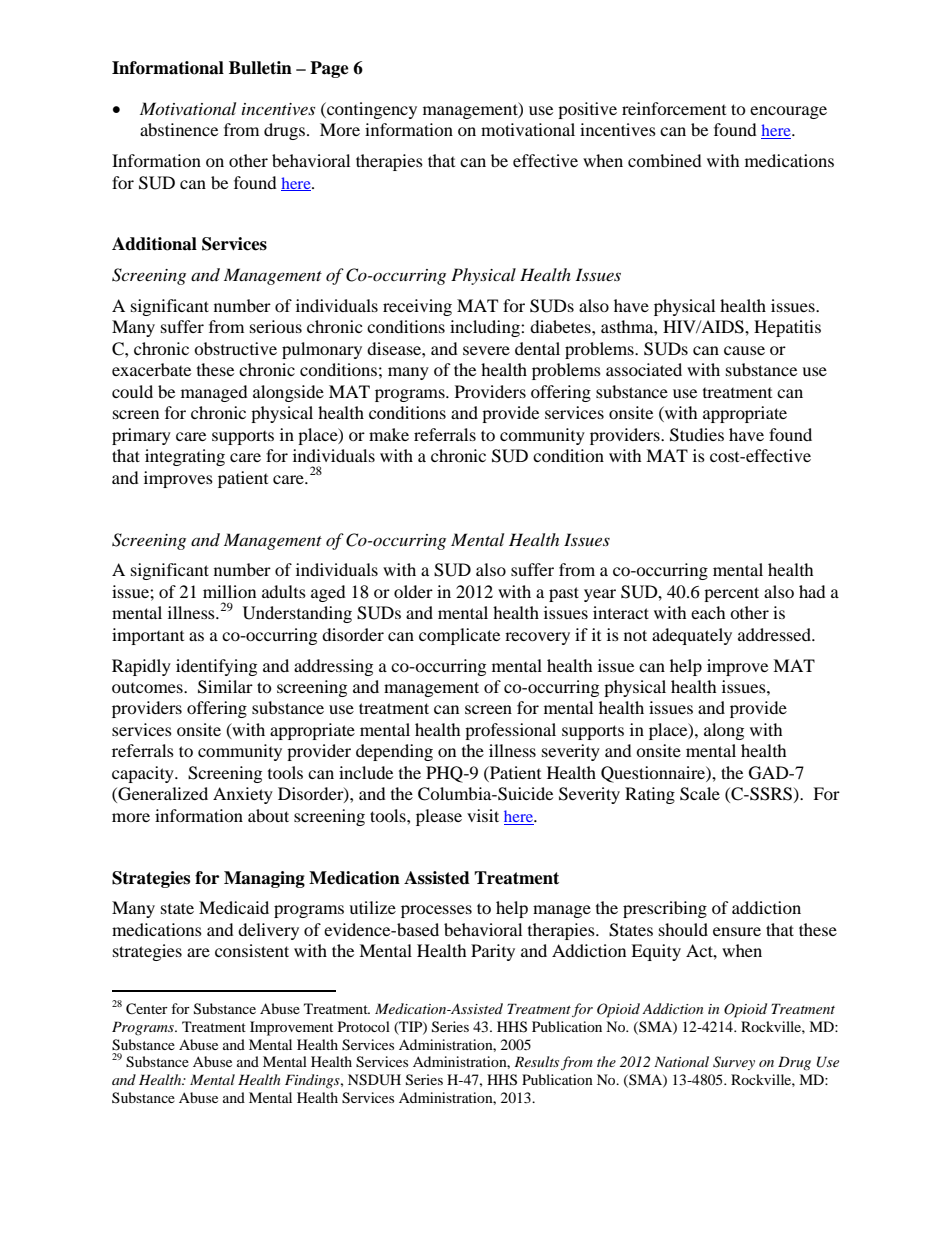 Image resolution: width=952 pixels, height=1233 pixels. What do you see at coordinates (147, 1009) in the document?
I see `Center` at bounding box center [147, 1009].
